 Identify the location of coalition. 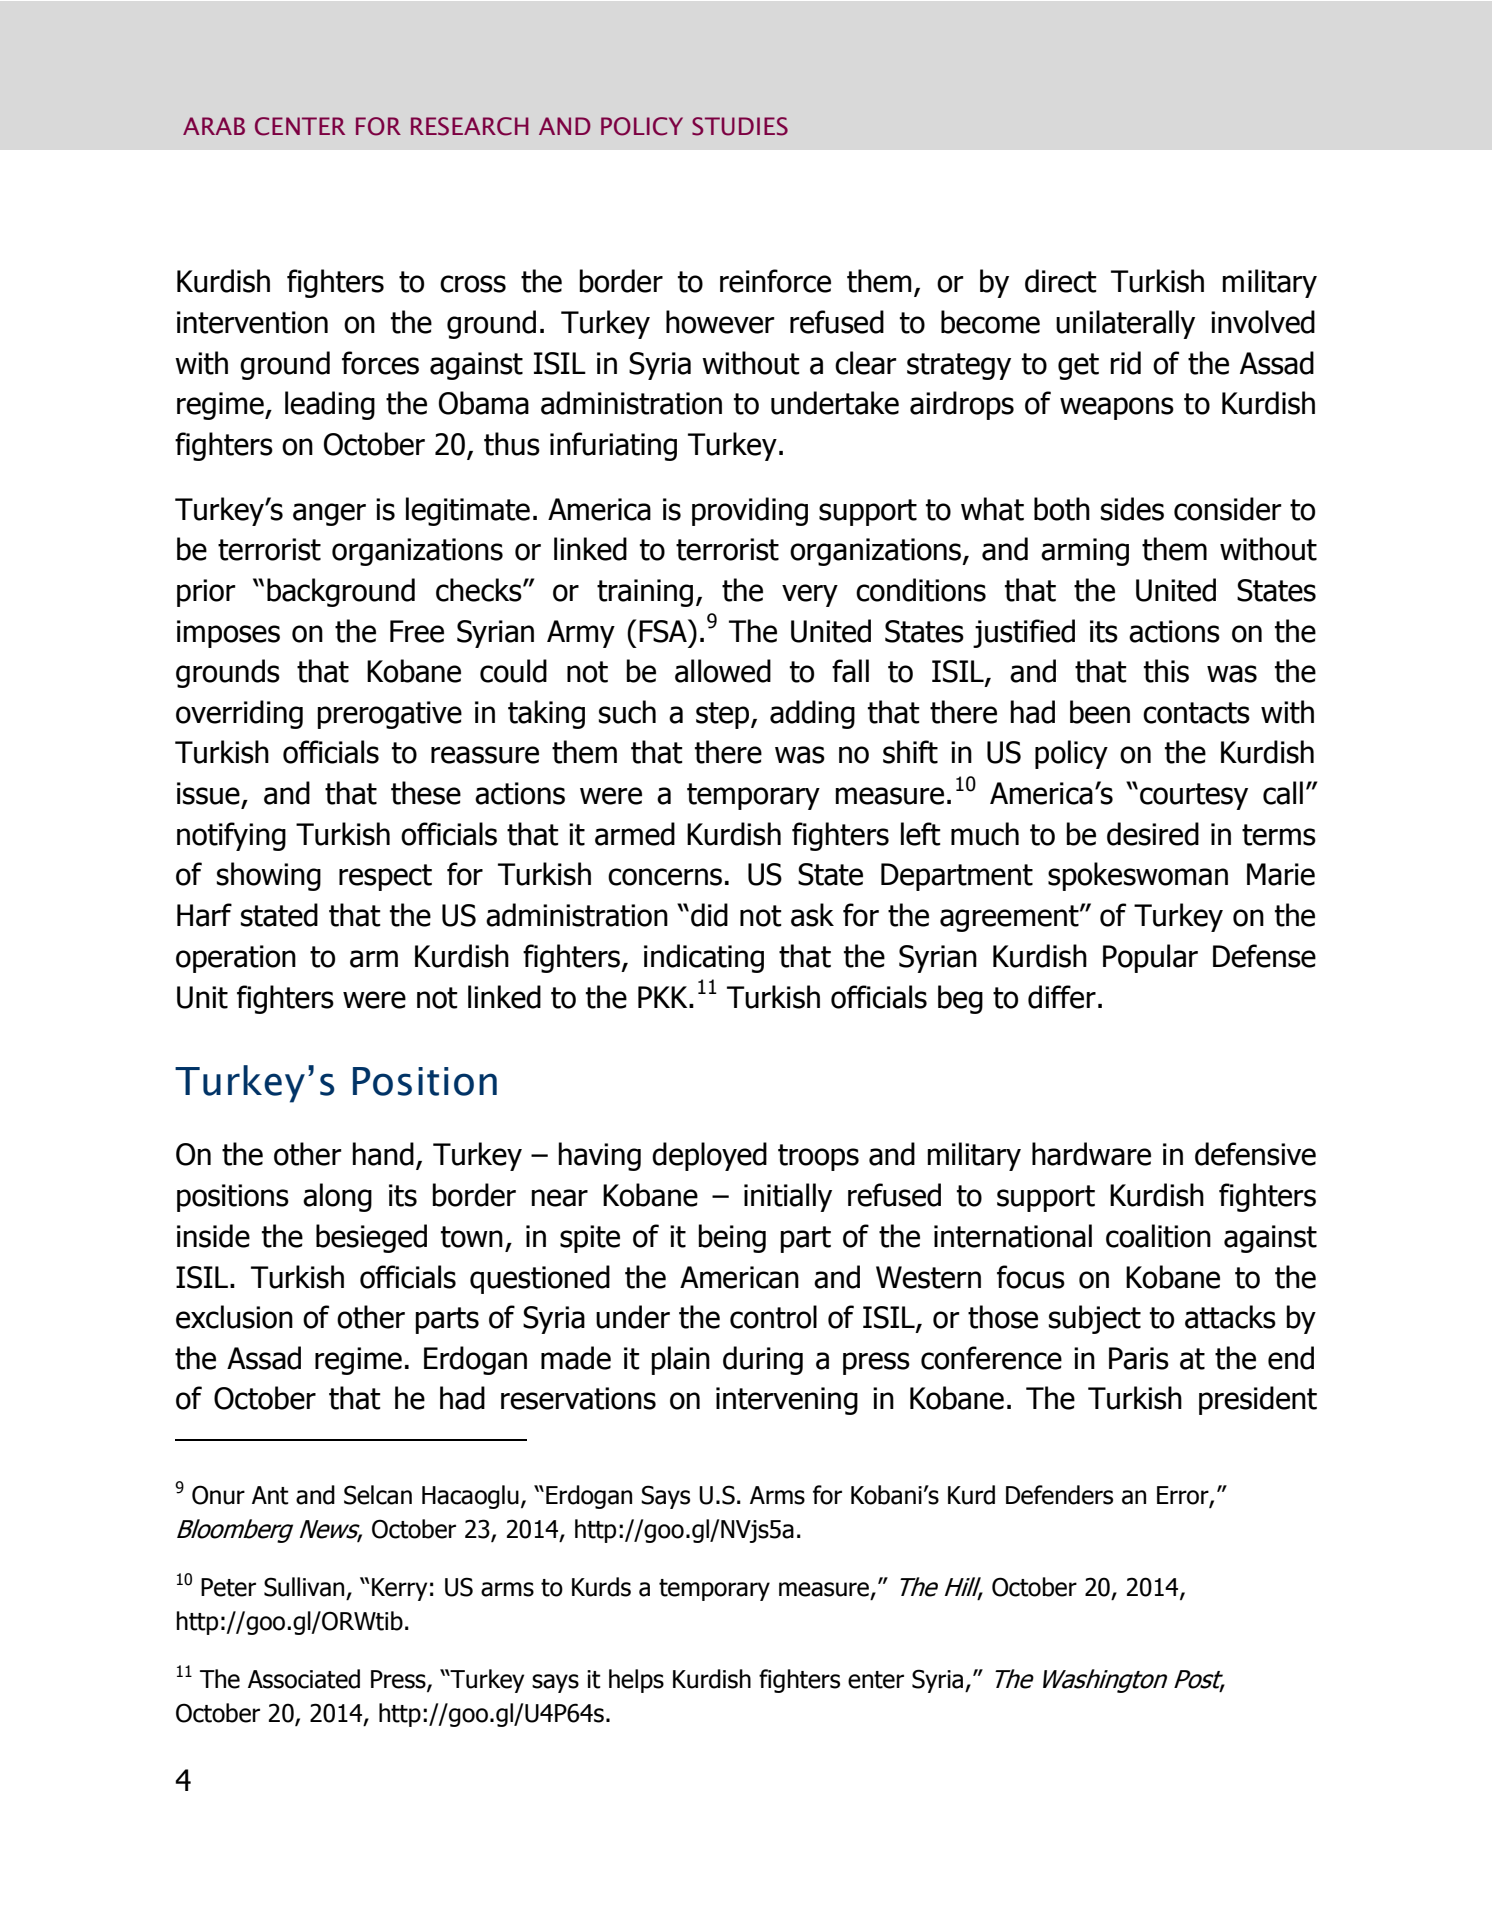
(1158, 1236).
